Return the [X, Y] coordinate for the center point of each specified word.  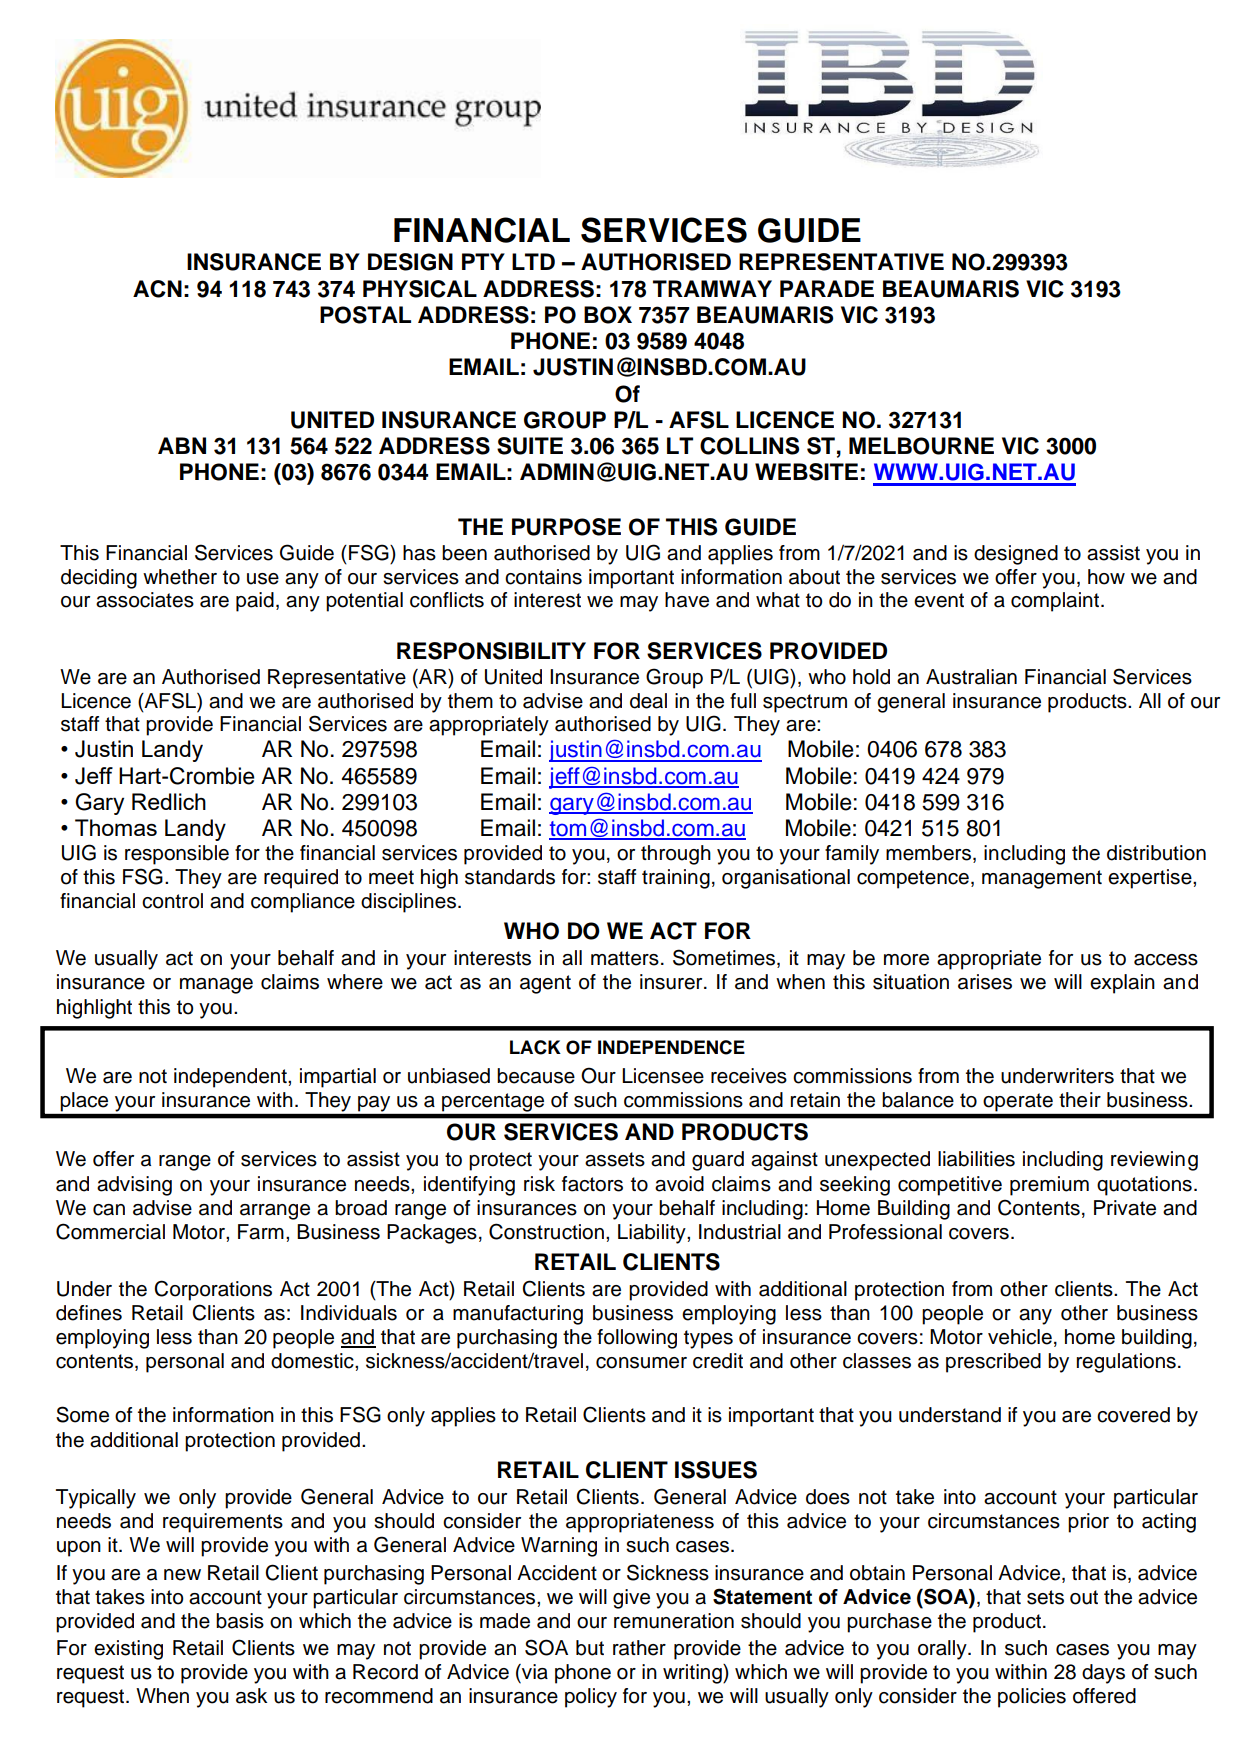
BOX [608, 315]
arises [985, 982]
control [172, 901]
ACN [157, 289]
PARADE [827, 288]
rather [639, 1648]
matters [625, 958]
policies [1032, 1698]
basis [240, 1621]
